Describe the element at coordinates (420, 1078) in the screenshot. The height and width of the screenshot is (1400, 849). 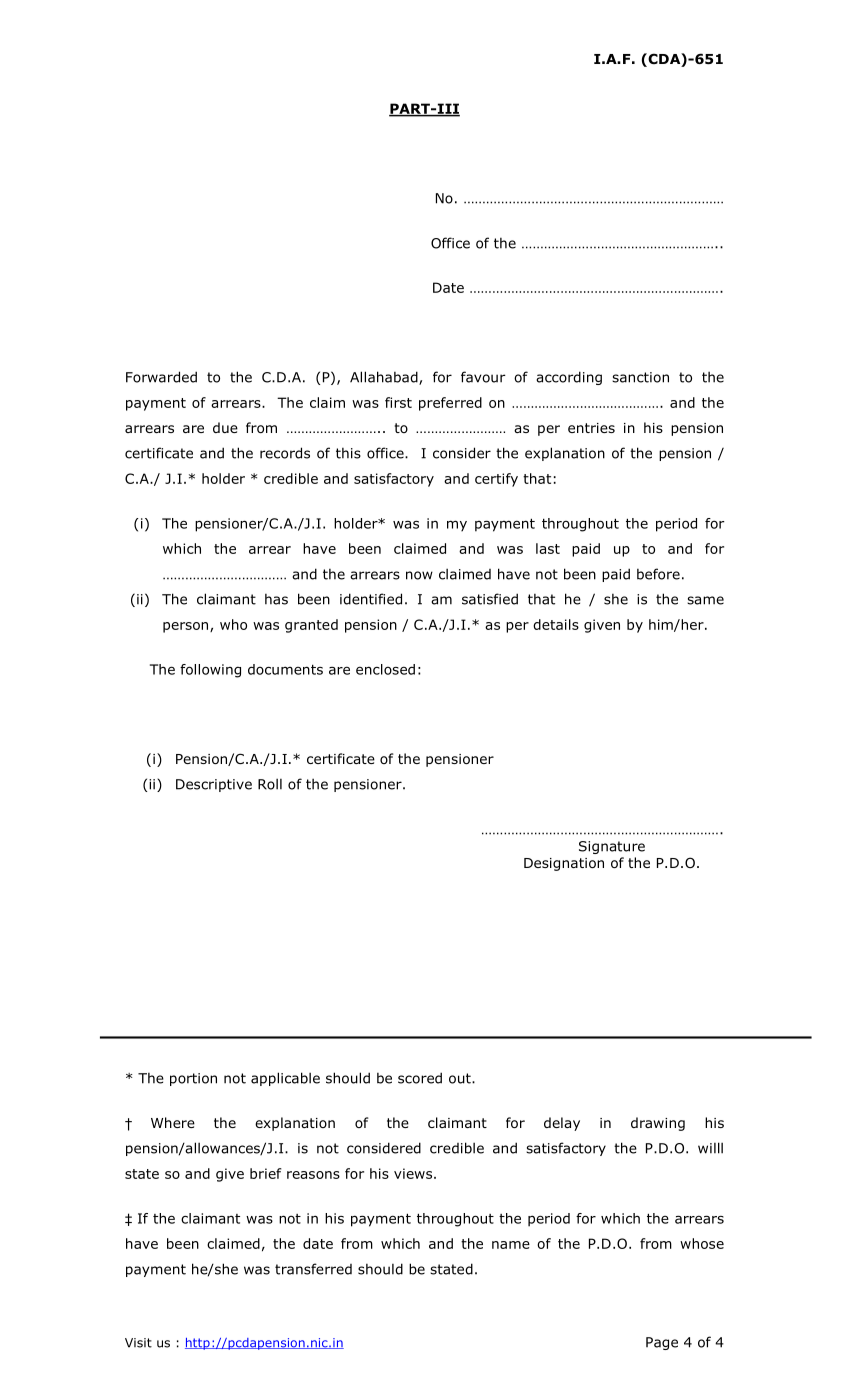
I see `scored` at that location.
